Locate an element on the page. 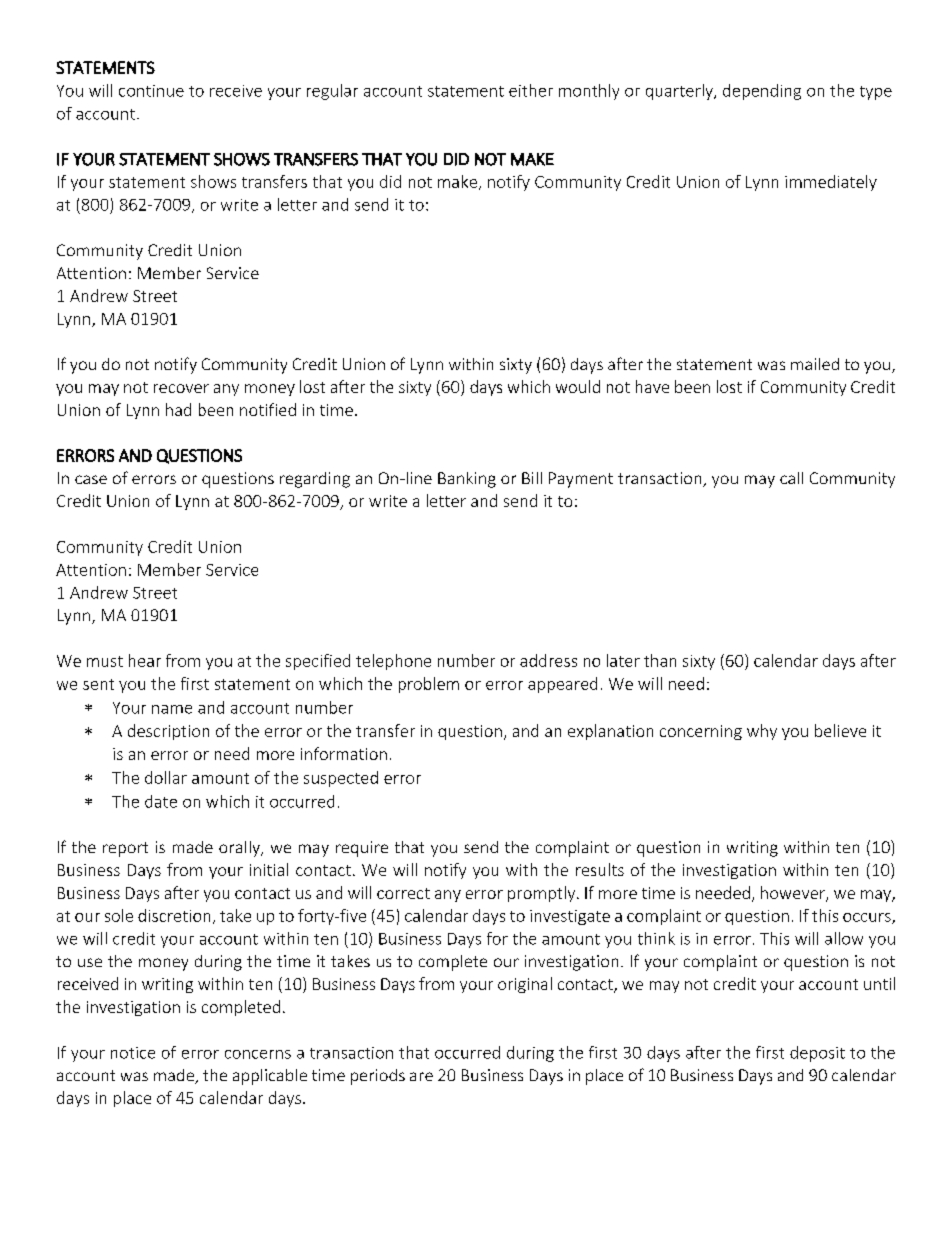 Image resolution: width=952 pixels, height=1233 pixels. notice is located at coordinates (133, 1053).
